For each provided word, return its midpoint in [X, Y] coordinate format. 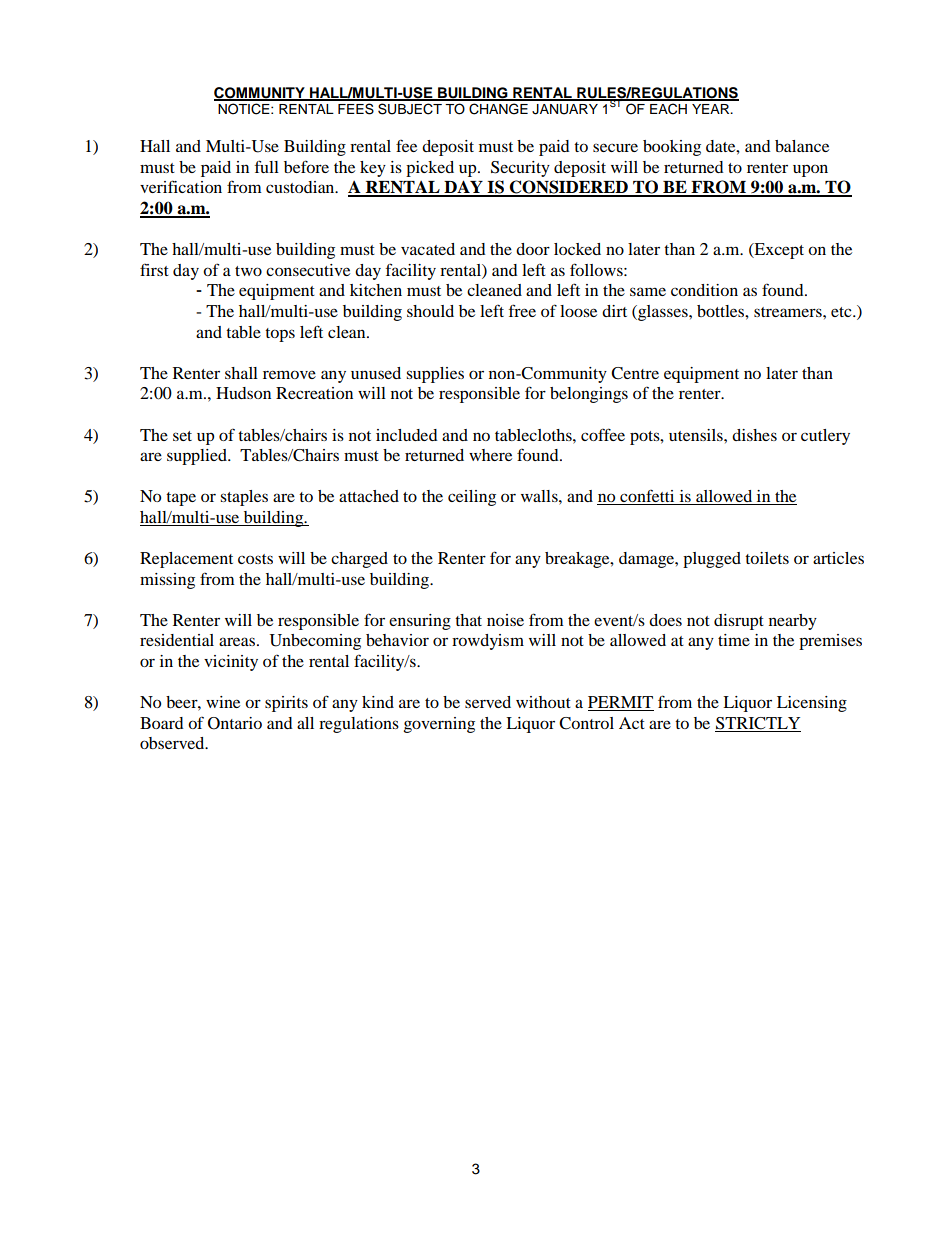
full [267, 166]
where [490, 455]
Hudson [243, 393]
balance [802, 146]
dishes [754, 435]
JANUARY [565, 109]
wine [223, 702]
